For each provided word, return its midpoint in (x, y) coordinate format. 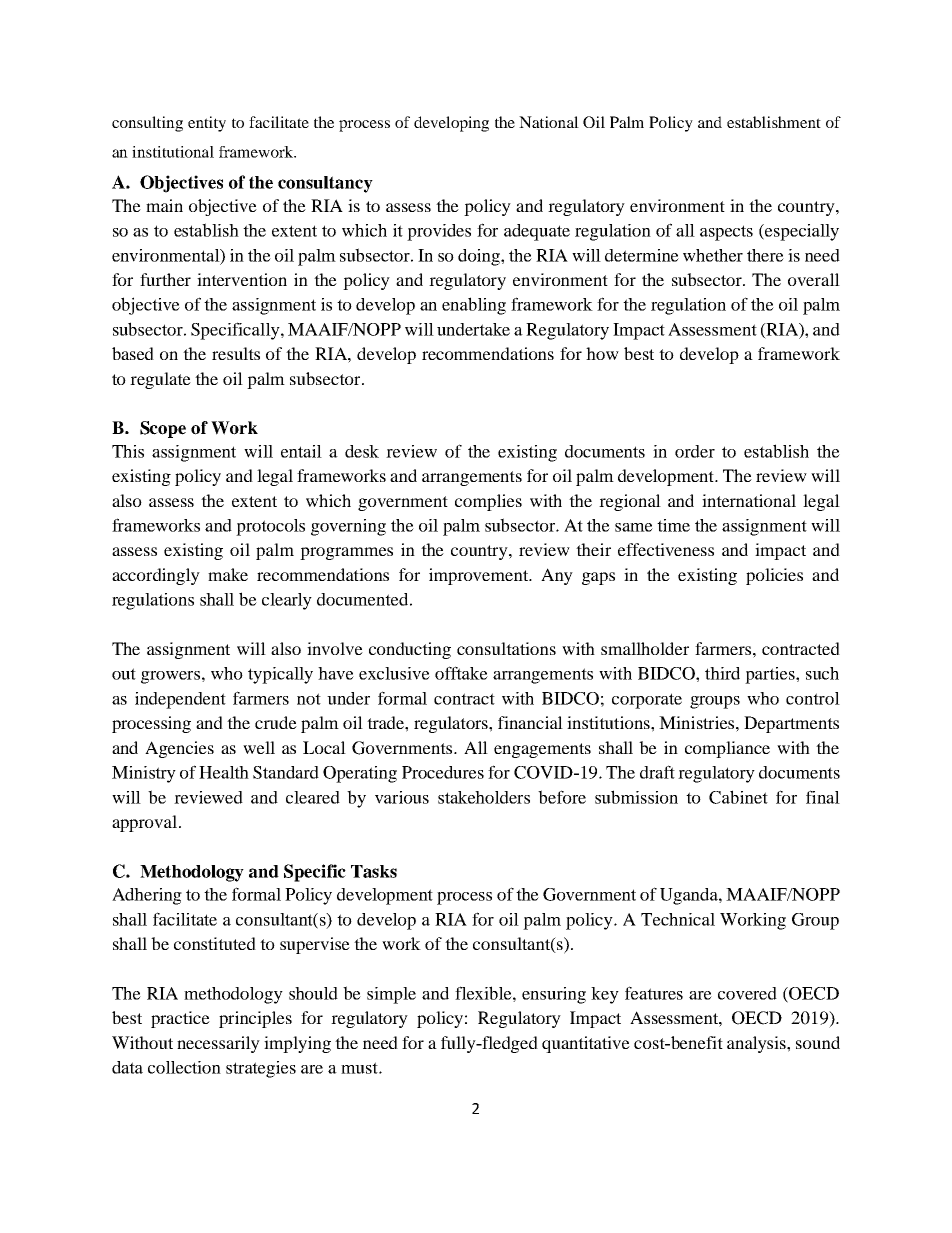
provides (439, 232)
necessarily (218, 1044)
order (695, 451)
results (236, 353)
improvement (480, 576)
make (228, 574)
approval (144, 823)
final (823, 797)
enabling (474, 306)
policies (774, 576)
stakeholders (484, 797)
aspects (726, 233)
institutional (173, 152)
